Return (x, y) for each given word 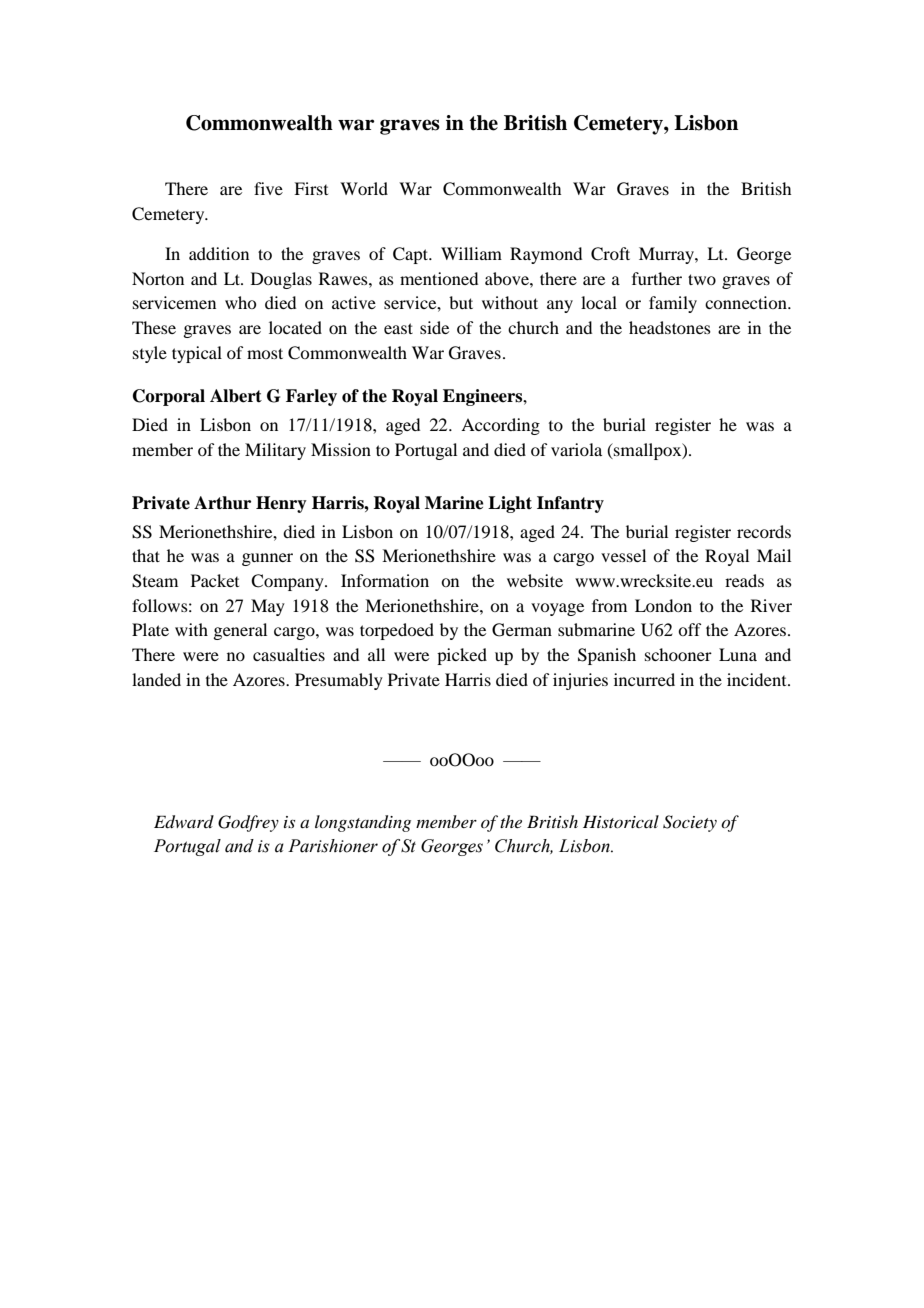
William (471, 253)
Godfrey (248, 823)
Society (690, 823)
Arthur (222, 503)
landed (156, 679)
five (268, 188)
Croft (610, 254)
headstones (670, 327)
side (434, 327)
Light (510, 504)
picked (462, 656)
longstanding (363, 823)
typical (197, 354)
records (764, 531)
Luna (738, 654)
